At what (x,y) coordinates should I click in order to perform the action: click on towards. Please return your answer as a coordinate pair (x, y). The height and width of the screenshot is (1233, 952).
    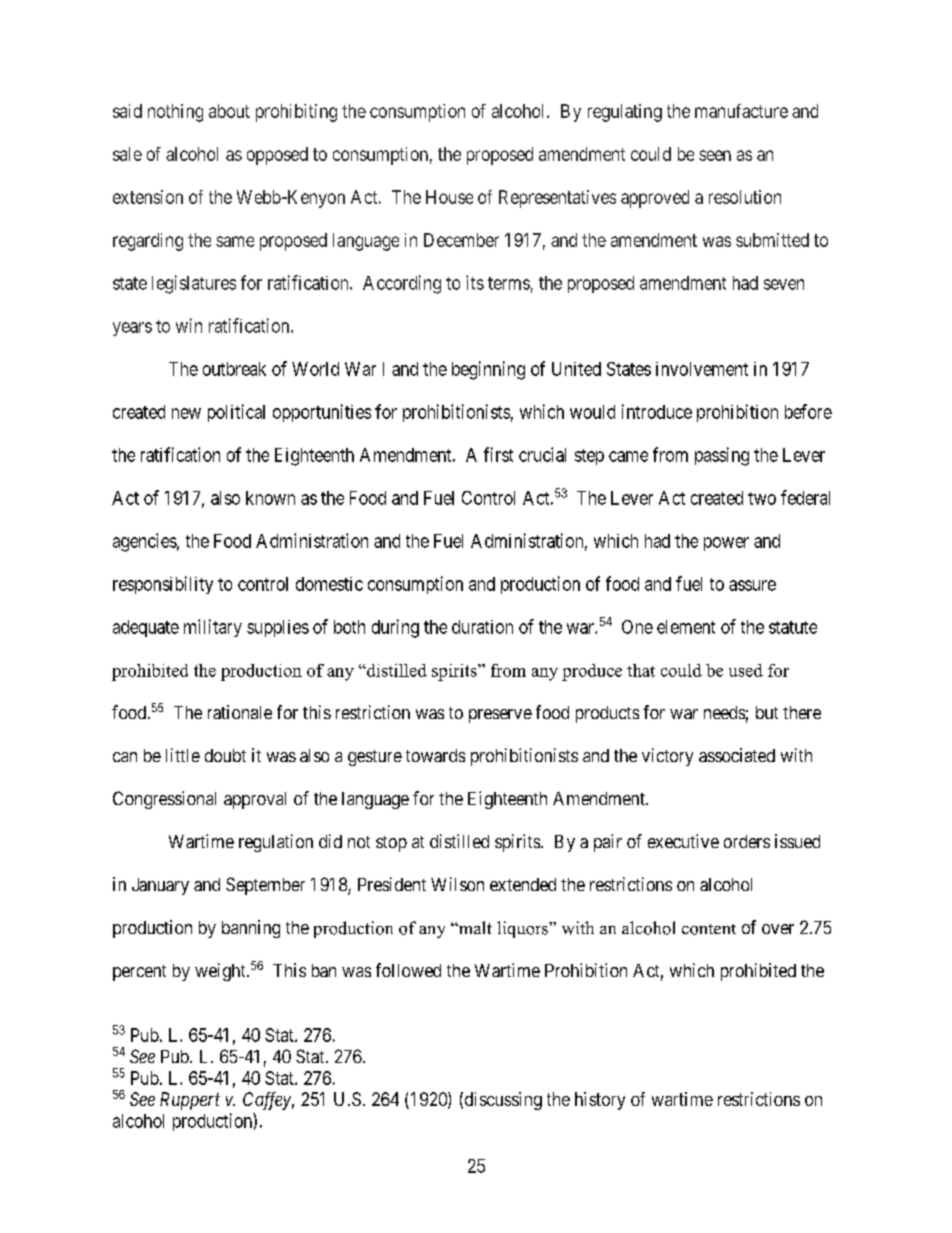
    Looking at the image, I should click on (435, 755).
